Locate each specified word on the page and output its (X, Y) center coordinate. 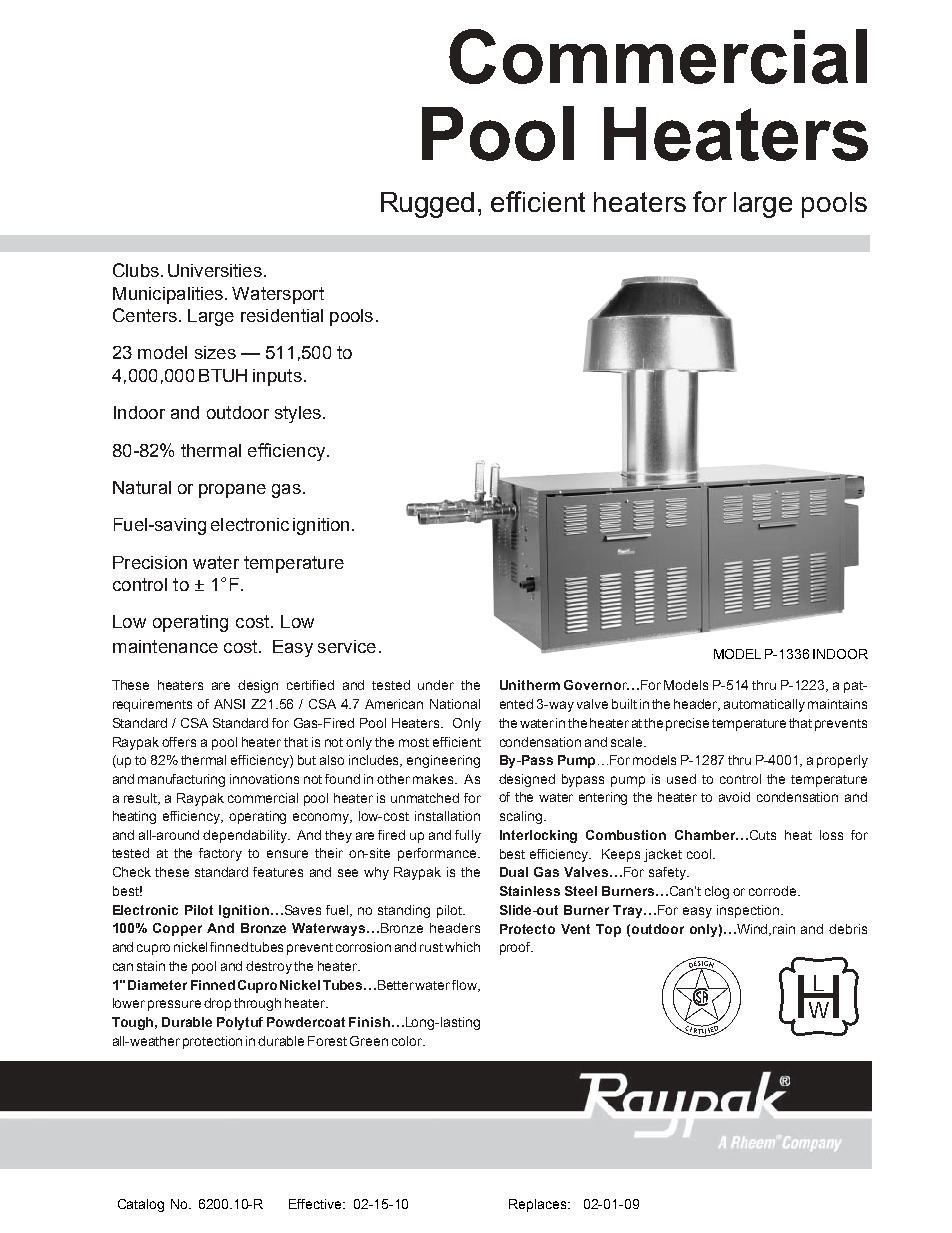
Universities (215, 270)
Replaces (539, 1205)
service (347, 646)
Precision (150, 562)
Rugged (427, 205)
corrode (774, 891)
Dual (514, 872)
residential (282, 315)
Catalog (141, 1205)
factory (220, 854)
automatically (764, 705)
